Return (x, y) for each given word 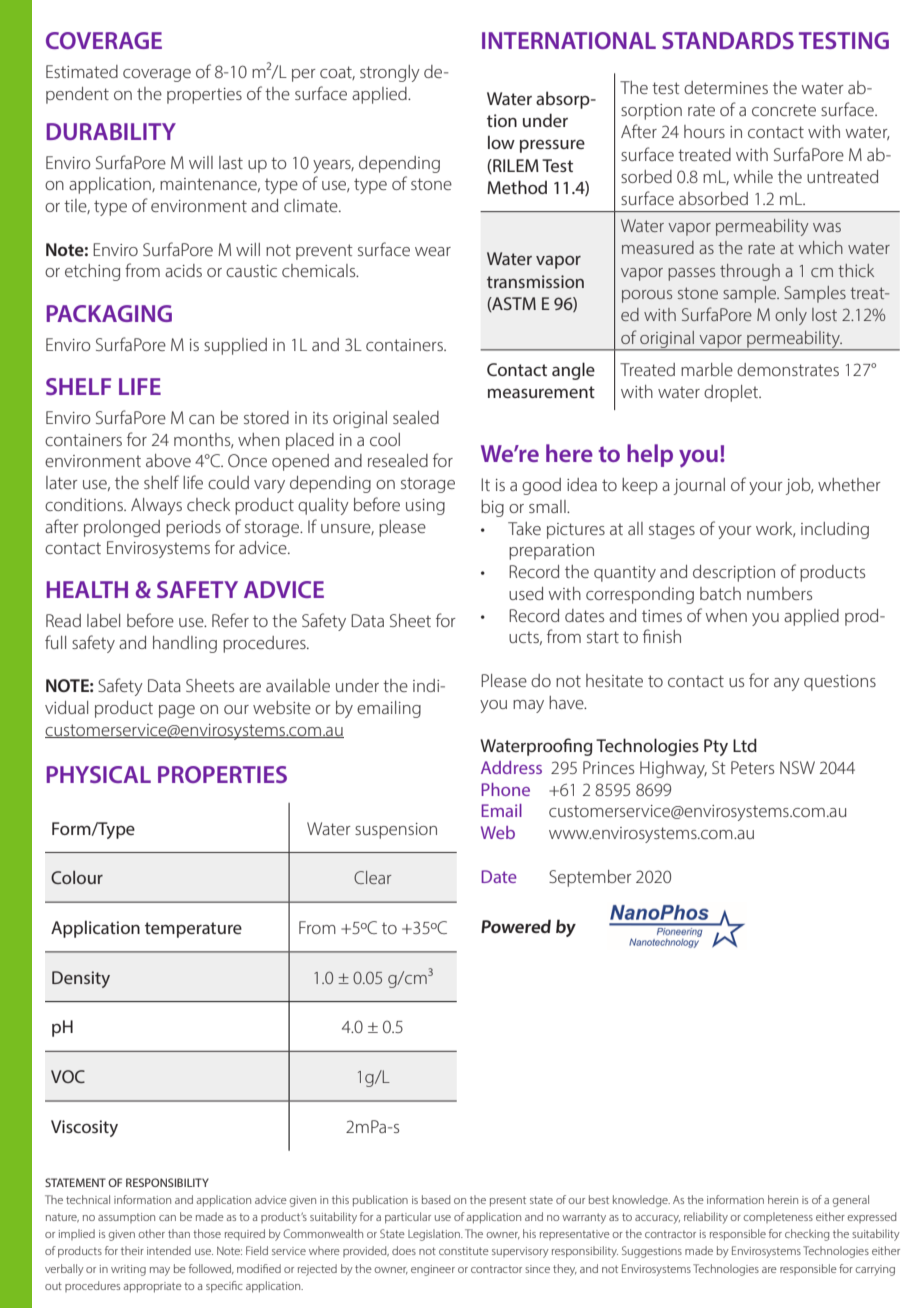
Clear (372, 877)
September (590, 878)
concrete (784, 110)
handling (185, 644)
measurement (541, 392)
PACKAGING (109, 313)
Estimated (82, 71)
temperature (193, 930)
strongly (390, 73)
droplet (732, 393)
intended (169, 1250)
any (787, 684)
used (526, 593)
